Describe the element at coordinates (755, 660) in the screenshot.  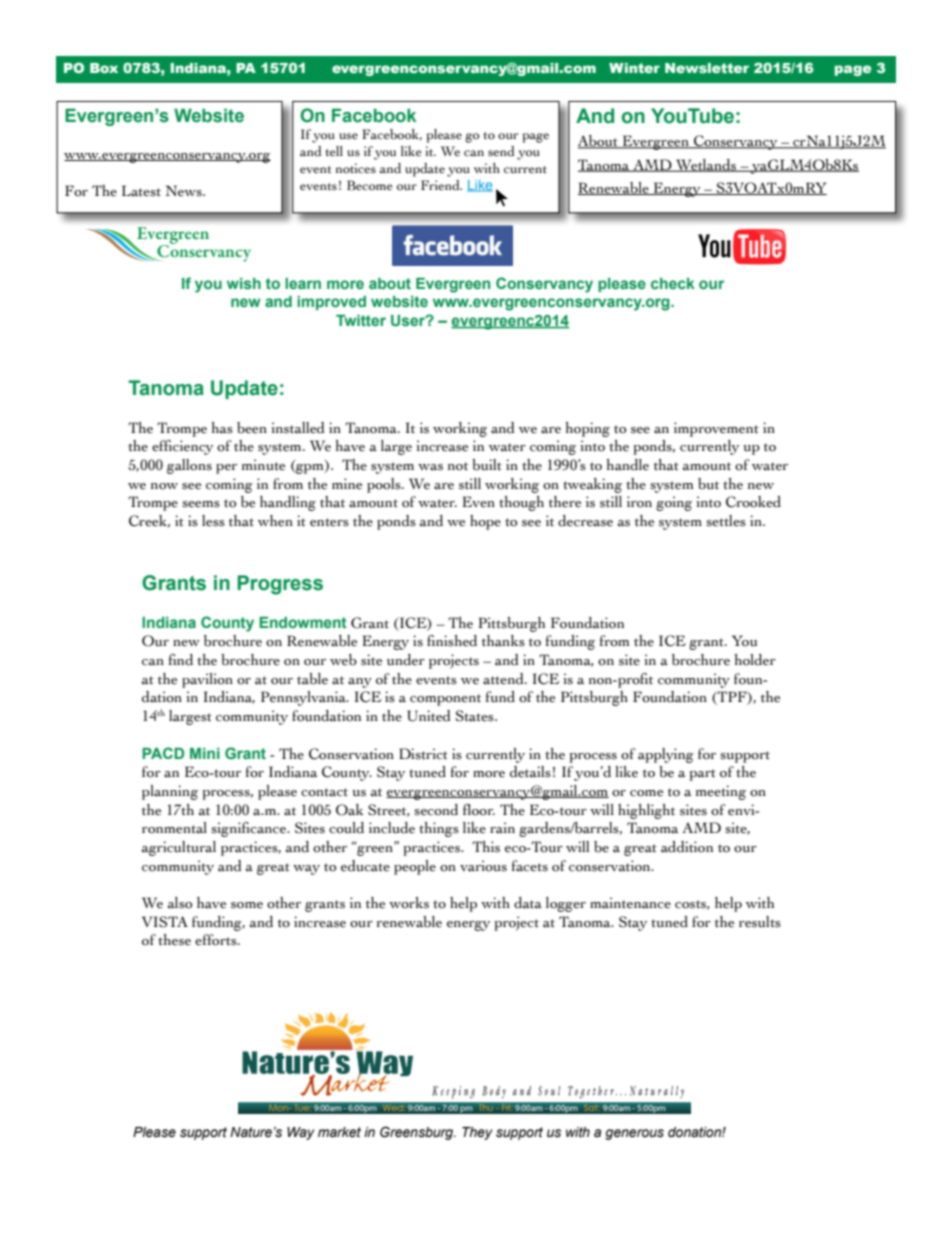
I see `holder` at that location.
